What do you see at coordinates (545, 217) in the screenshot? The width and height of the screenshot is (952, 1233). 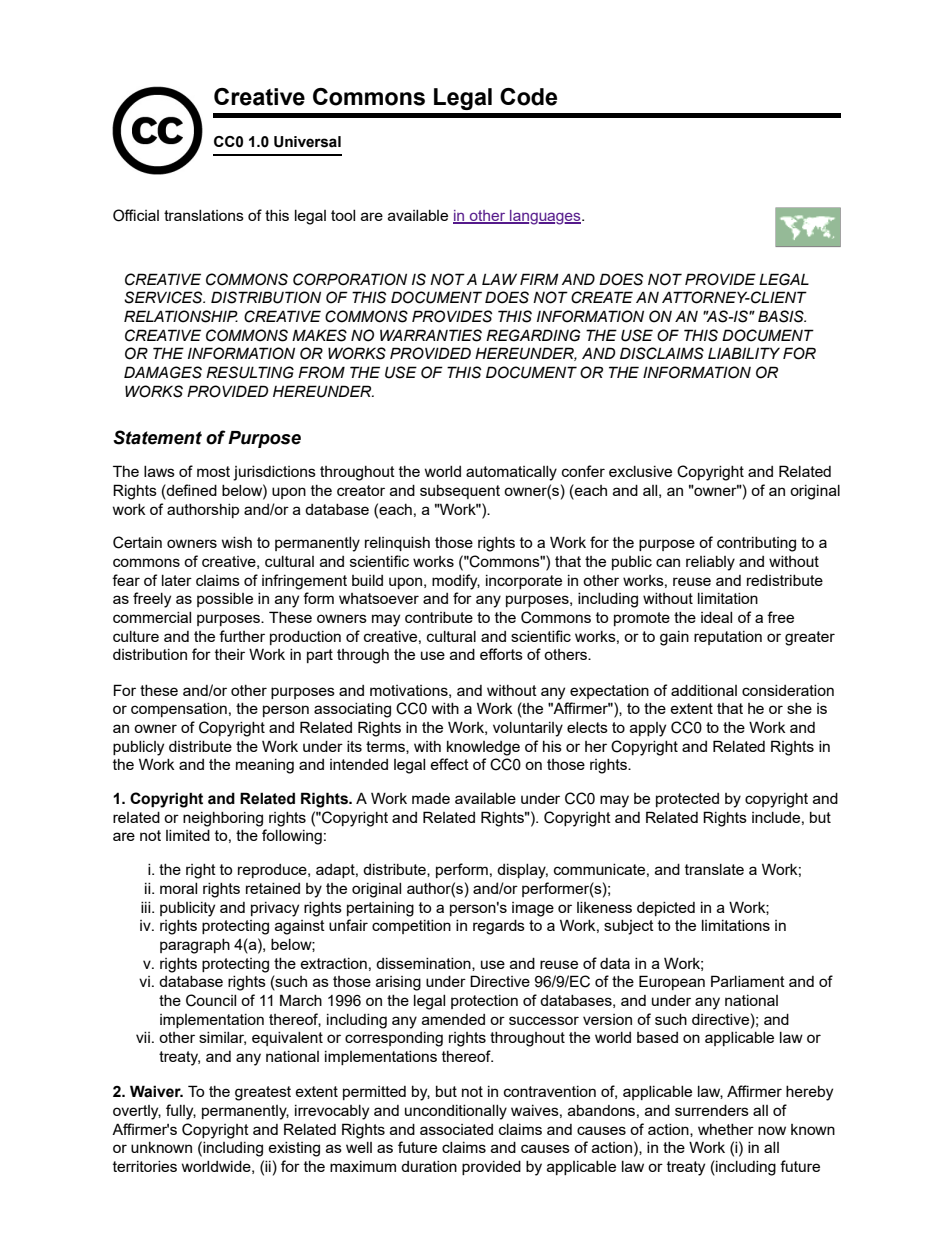 I see `languages` at bounding box center [545, 217].
